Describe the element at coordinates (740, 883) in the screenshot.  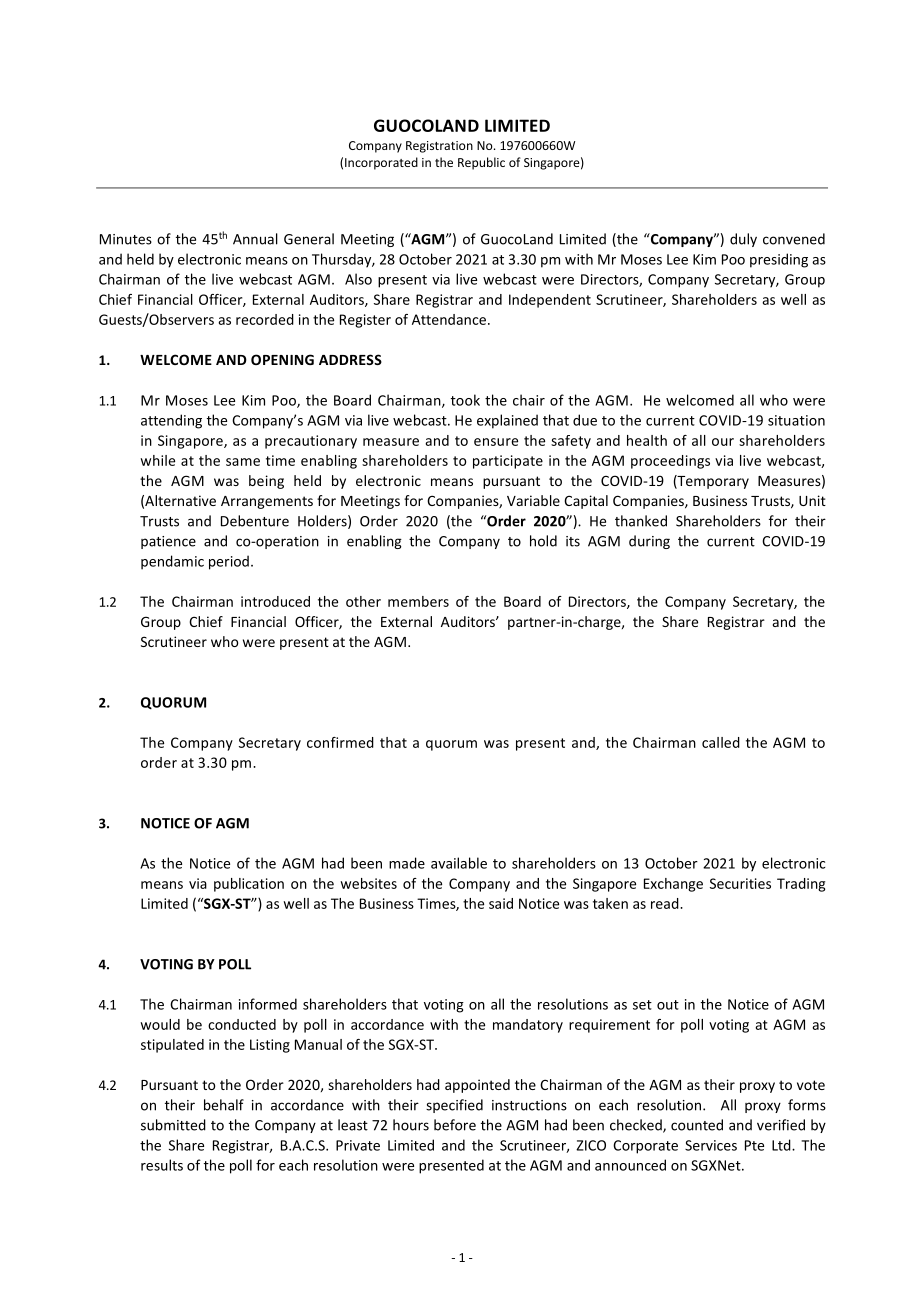
I see `Securities` at that location.
